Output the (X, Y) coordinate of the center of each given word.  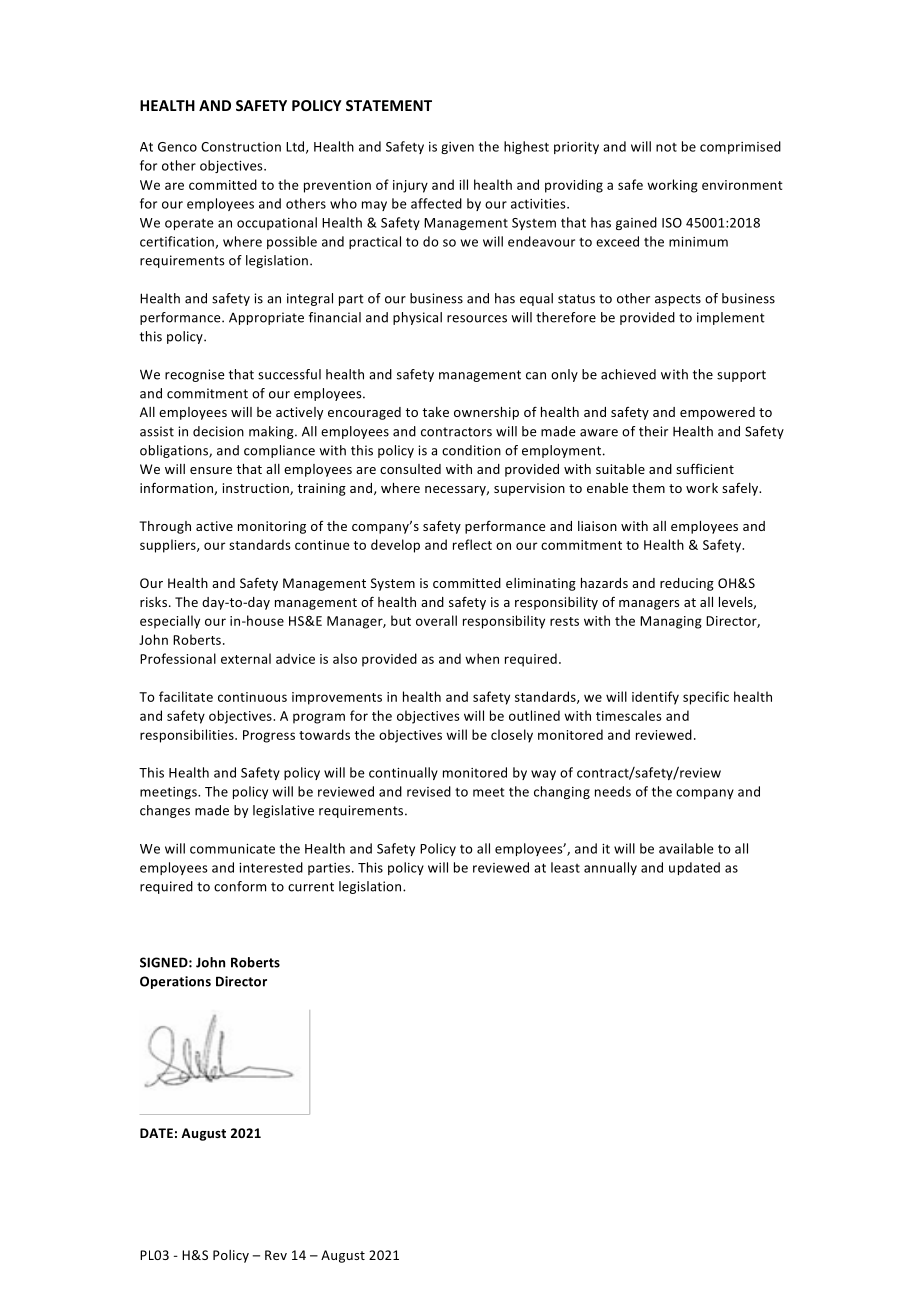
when (482, 658)
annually (610, 868)
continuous (252, 697)
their (653, 431)
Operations (175, 982)
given (457, 148)
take (435, 412)
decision (218, 431)
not (666, 147)
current (311, 887)
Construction (241, 147)
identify (655, 698)
